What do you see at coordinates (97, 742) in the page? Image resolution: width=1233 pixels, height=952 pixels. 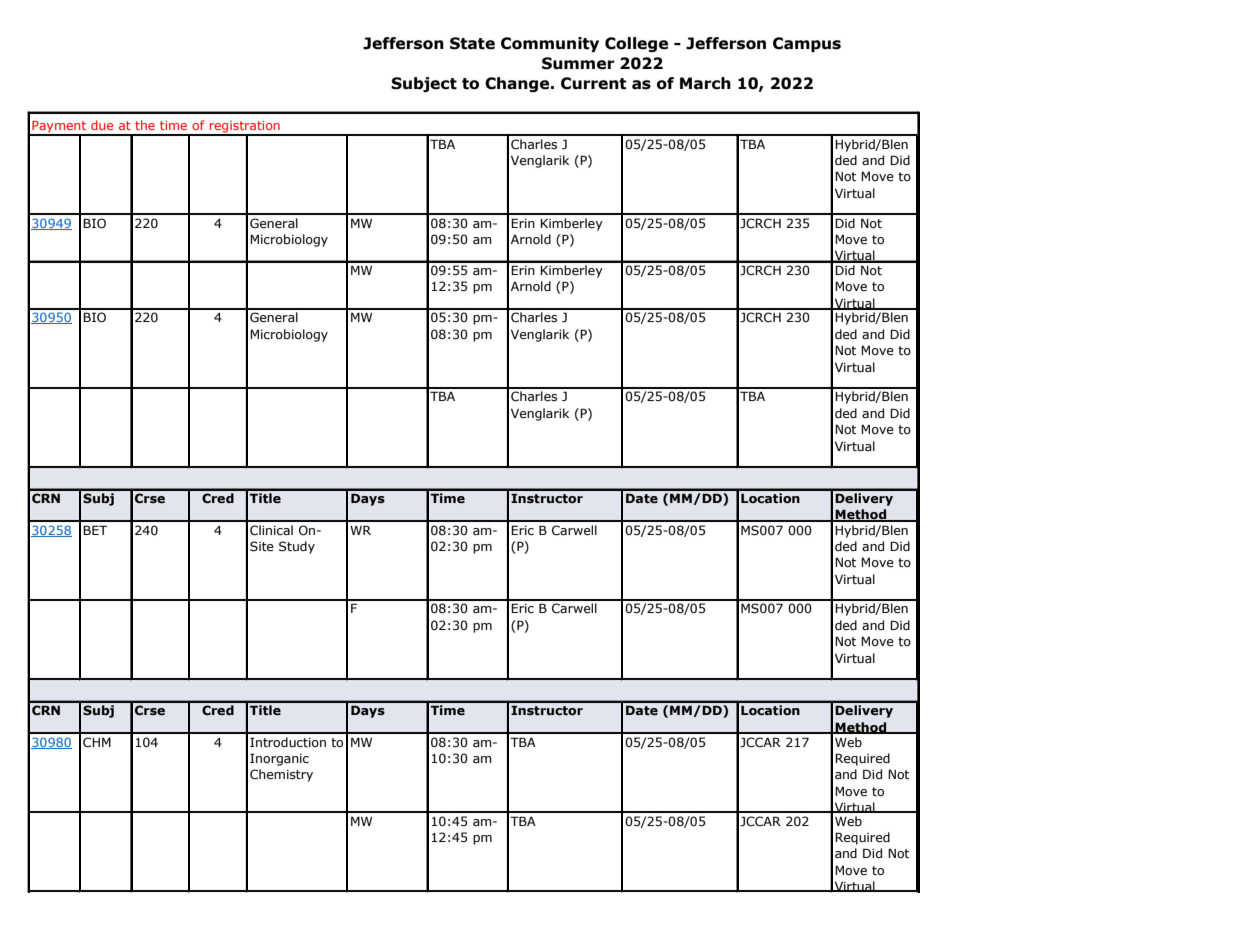 I see `CHM` at bounding box center [97, 742].
